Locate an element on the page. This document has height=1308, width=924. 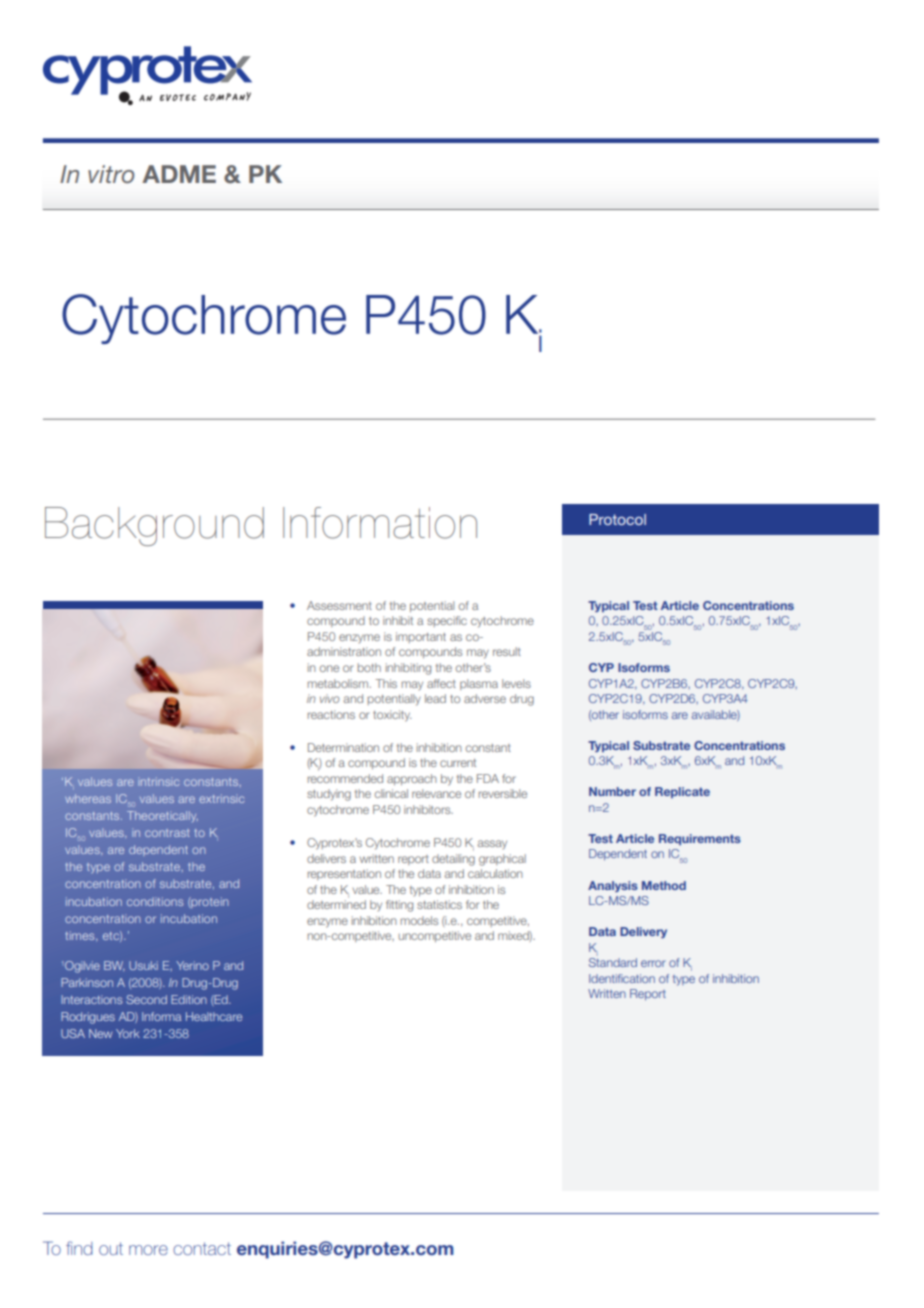
Number is located at coordinates (612, 791).
